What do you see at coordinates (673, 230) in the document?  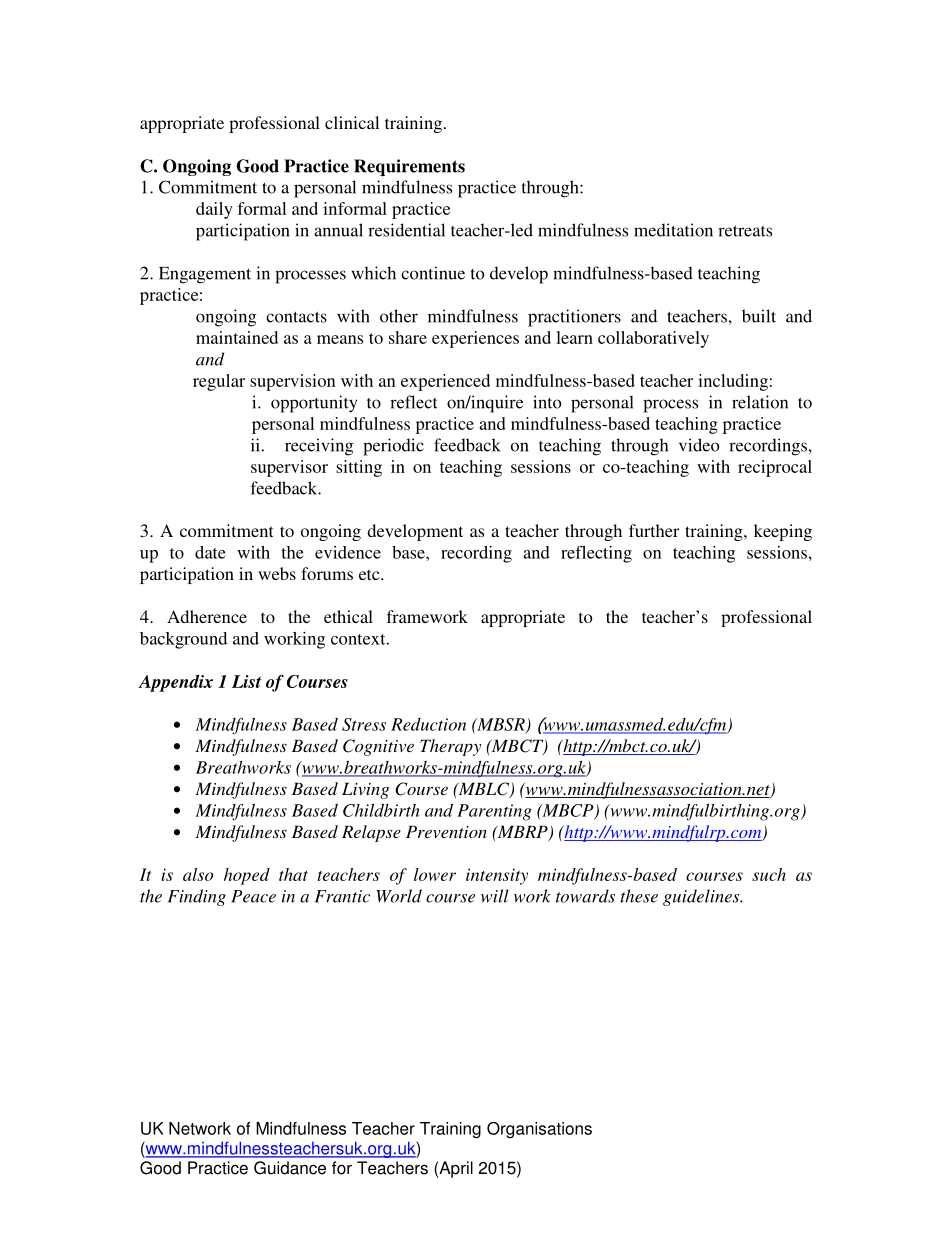 I see `meditation` at bounding box center [673, 230].
